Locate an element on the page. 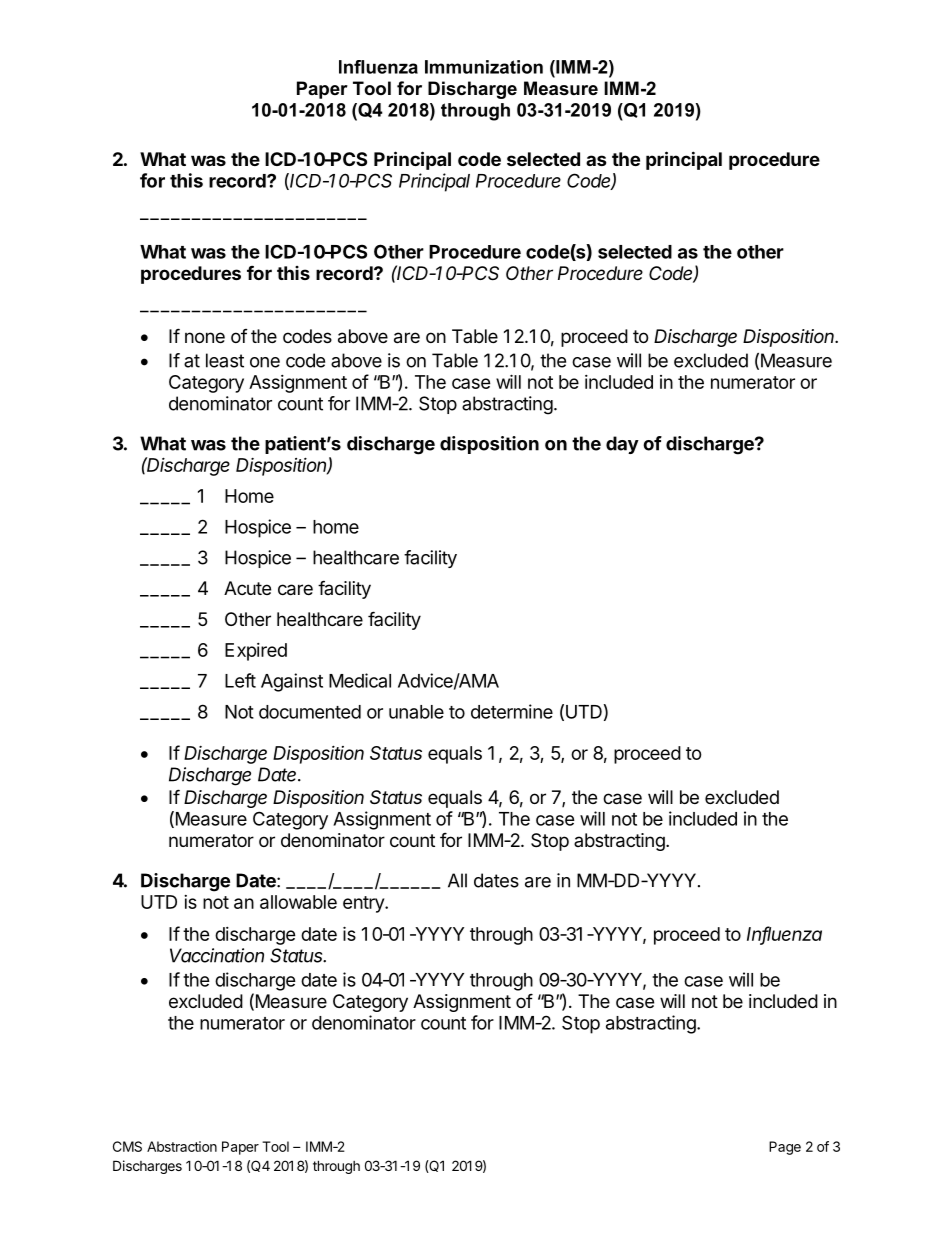 This page has height=1233, width=952. entry is located at coordinates (364, 904).
